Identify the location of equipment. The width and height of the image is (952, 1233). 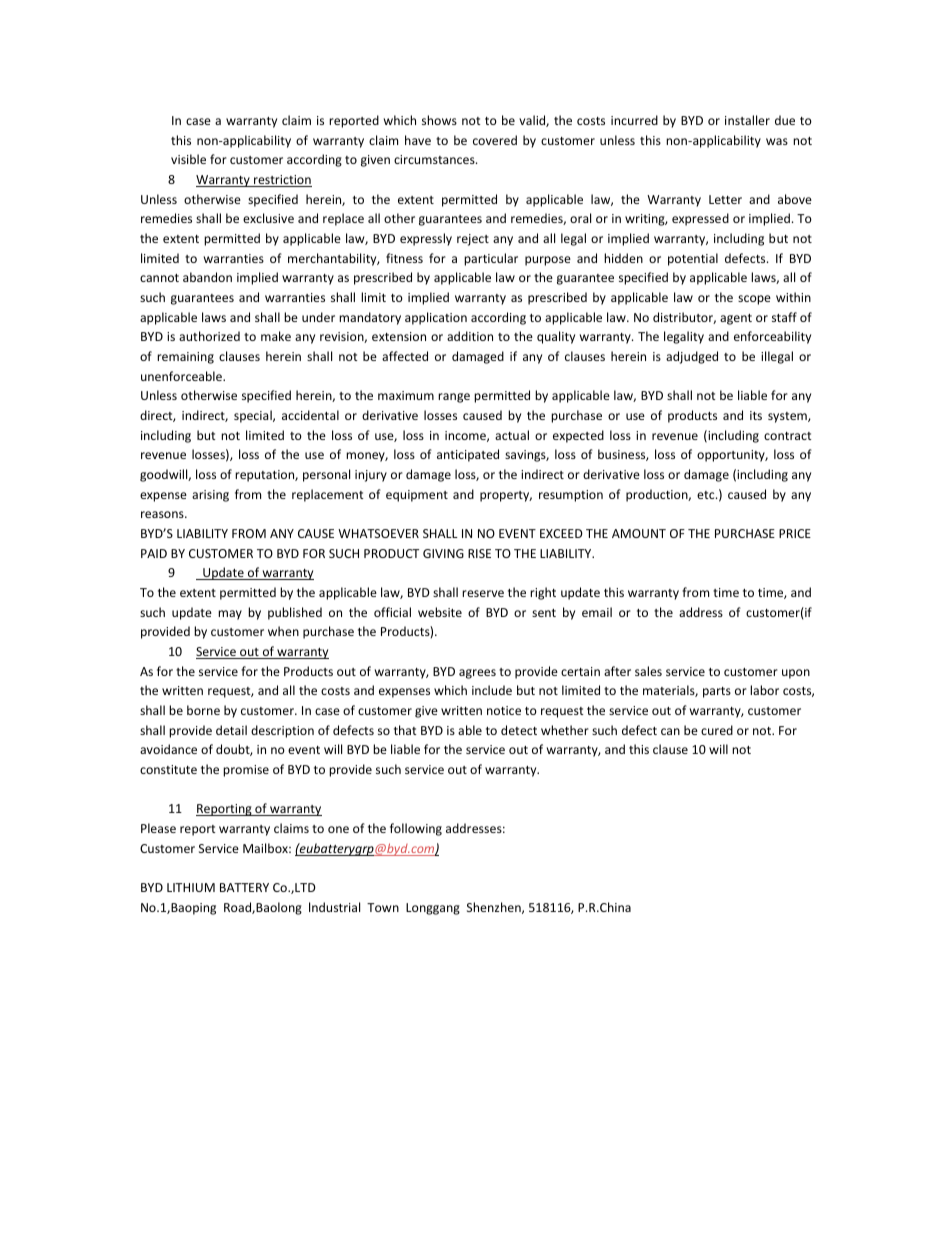
(417, 496).
